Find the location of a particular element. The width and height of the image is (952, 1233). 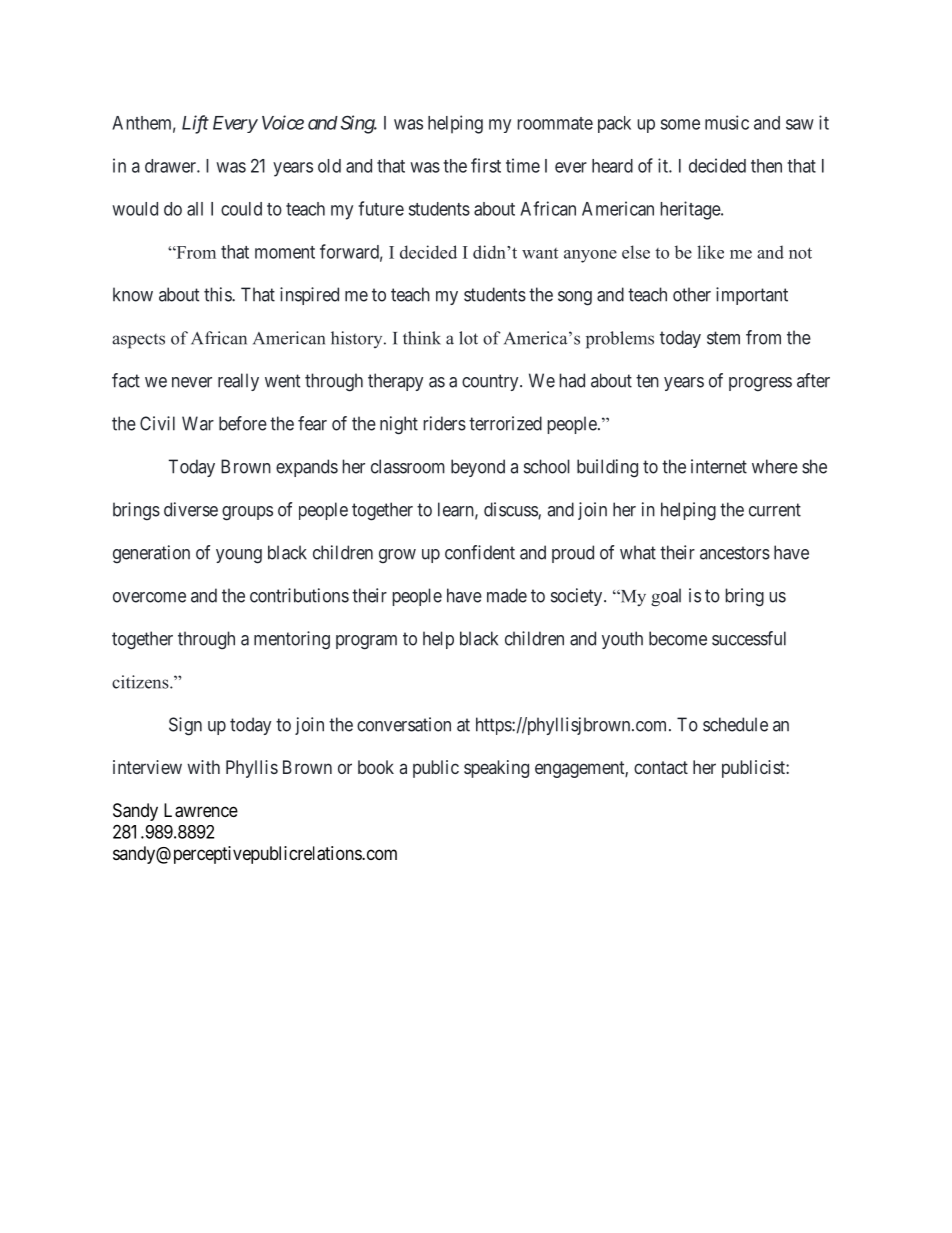

diverse is located at coordinates (191, 509).
